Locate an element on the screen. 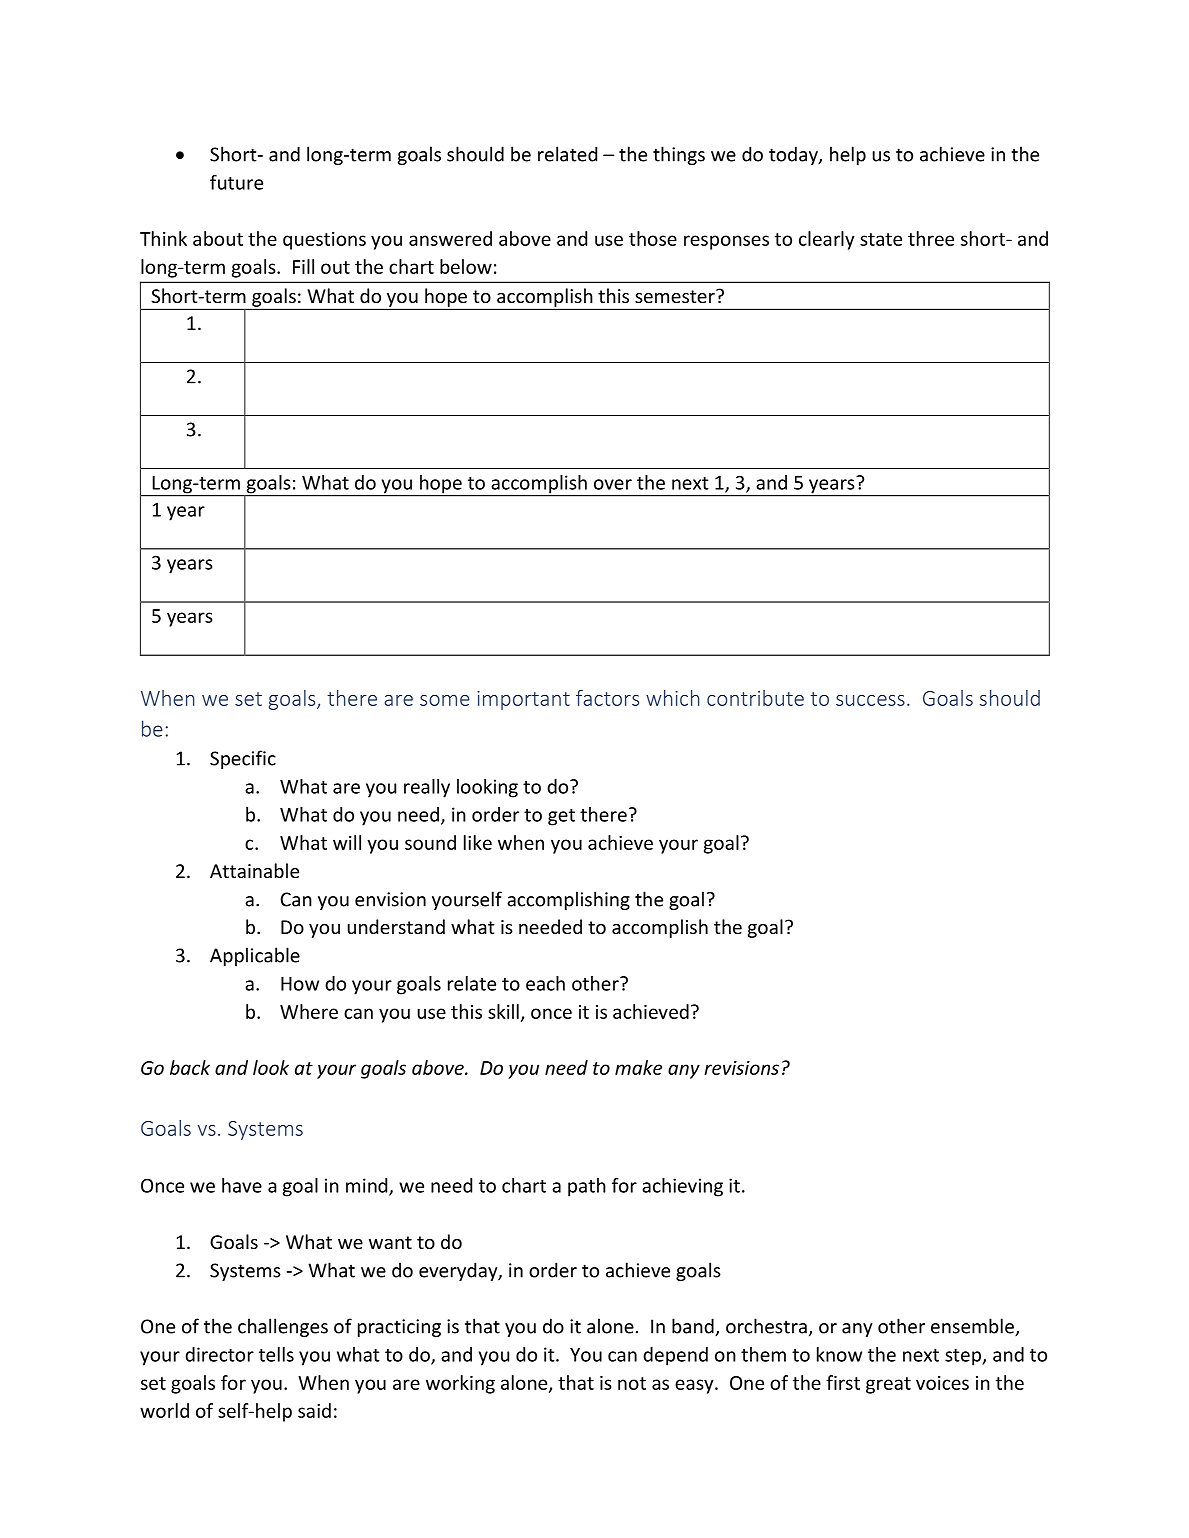  back is located at coordinates (190, 1067).
